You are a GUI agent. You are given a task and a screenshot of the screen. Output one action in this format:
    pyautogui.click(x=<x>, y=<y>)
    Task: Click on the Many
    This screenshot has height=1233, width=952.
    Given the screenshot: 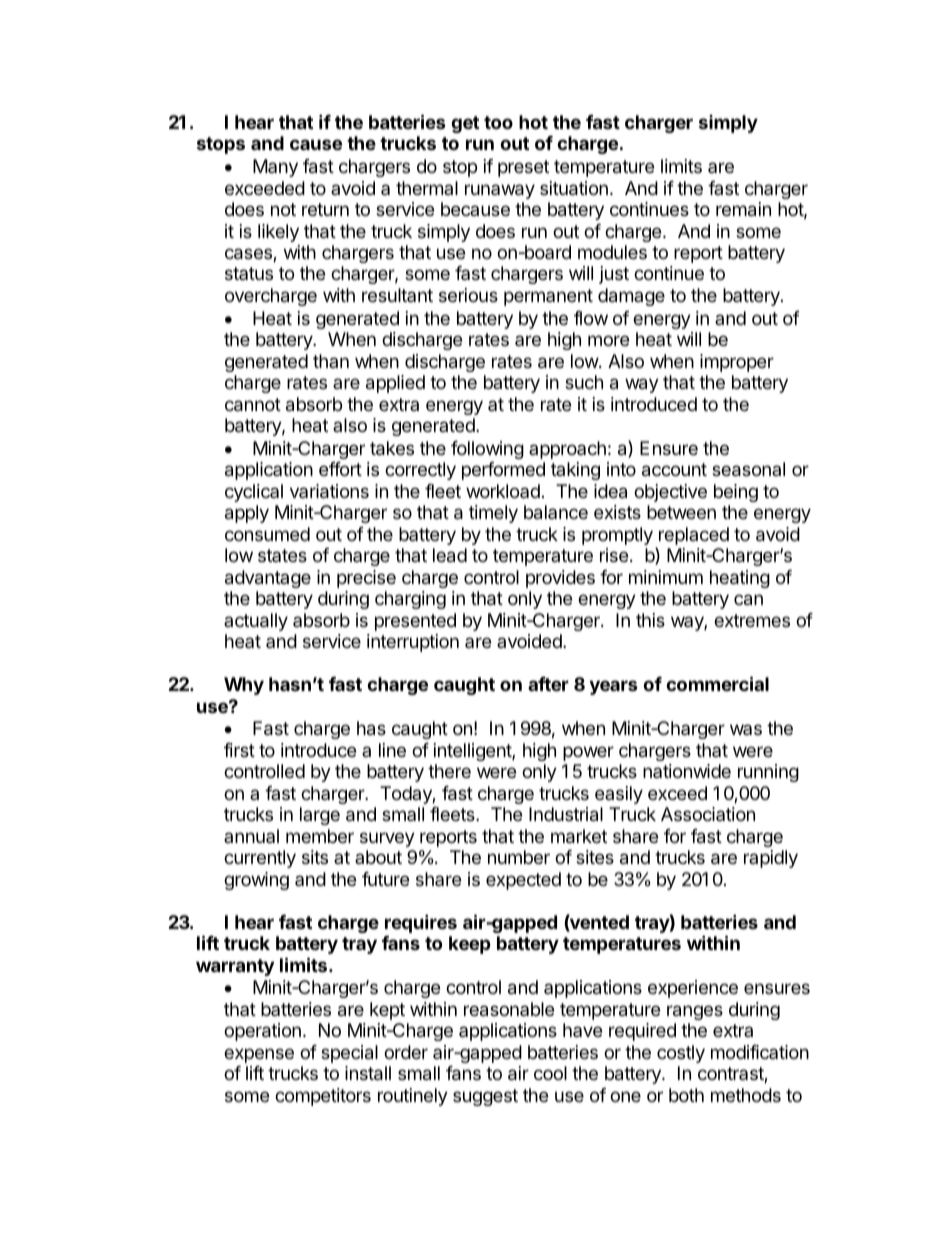 What is the action you would take?
    pyautogui.click(x=275, y=168)
